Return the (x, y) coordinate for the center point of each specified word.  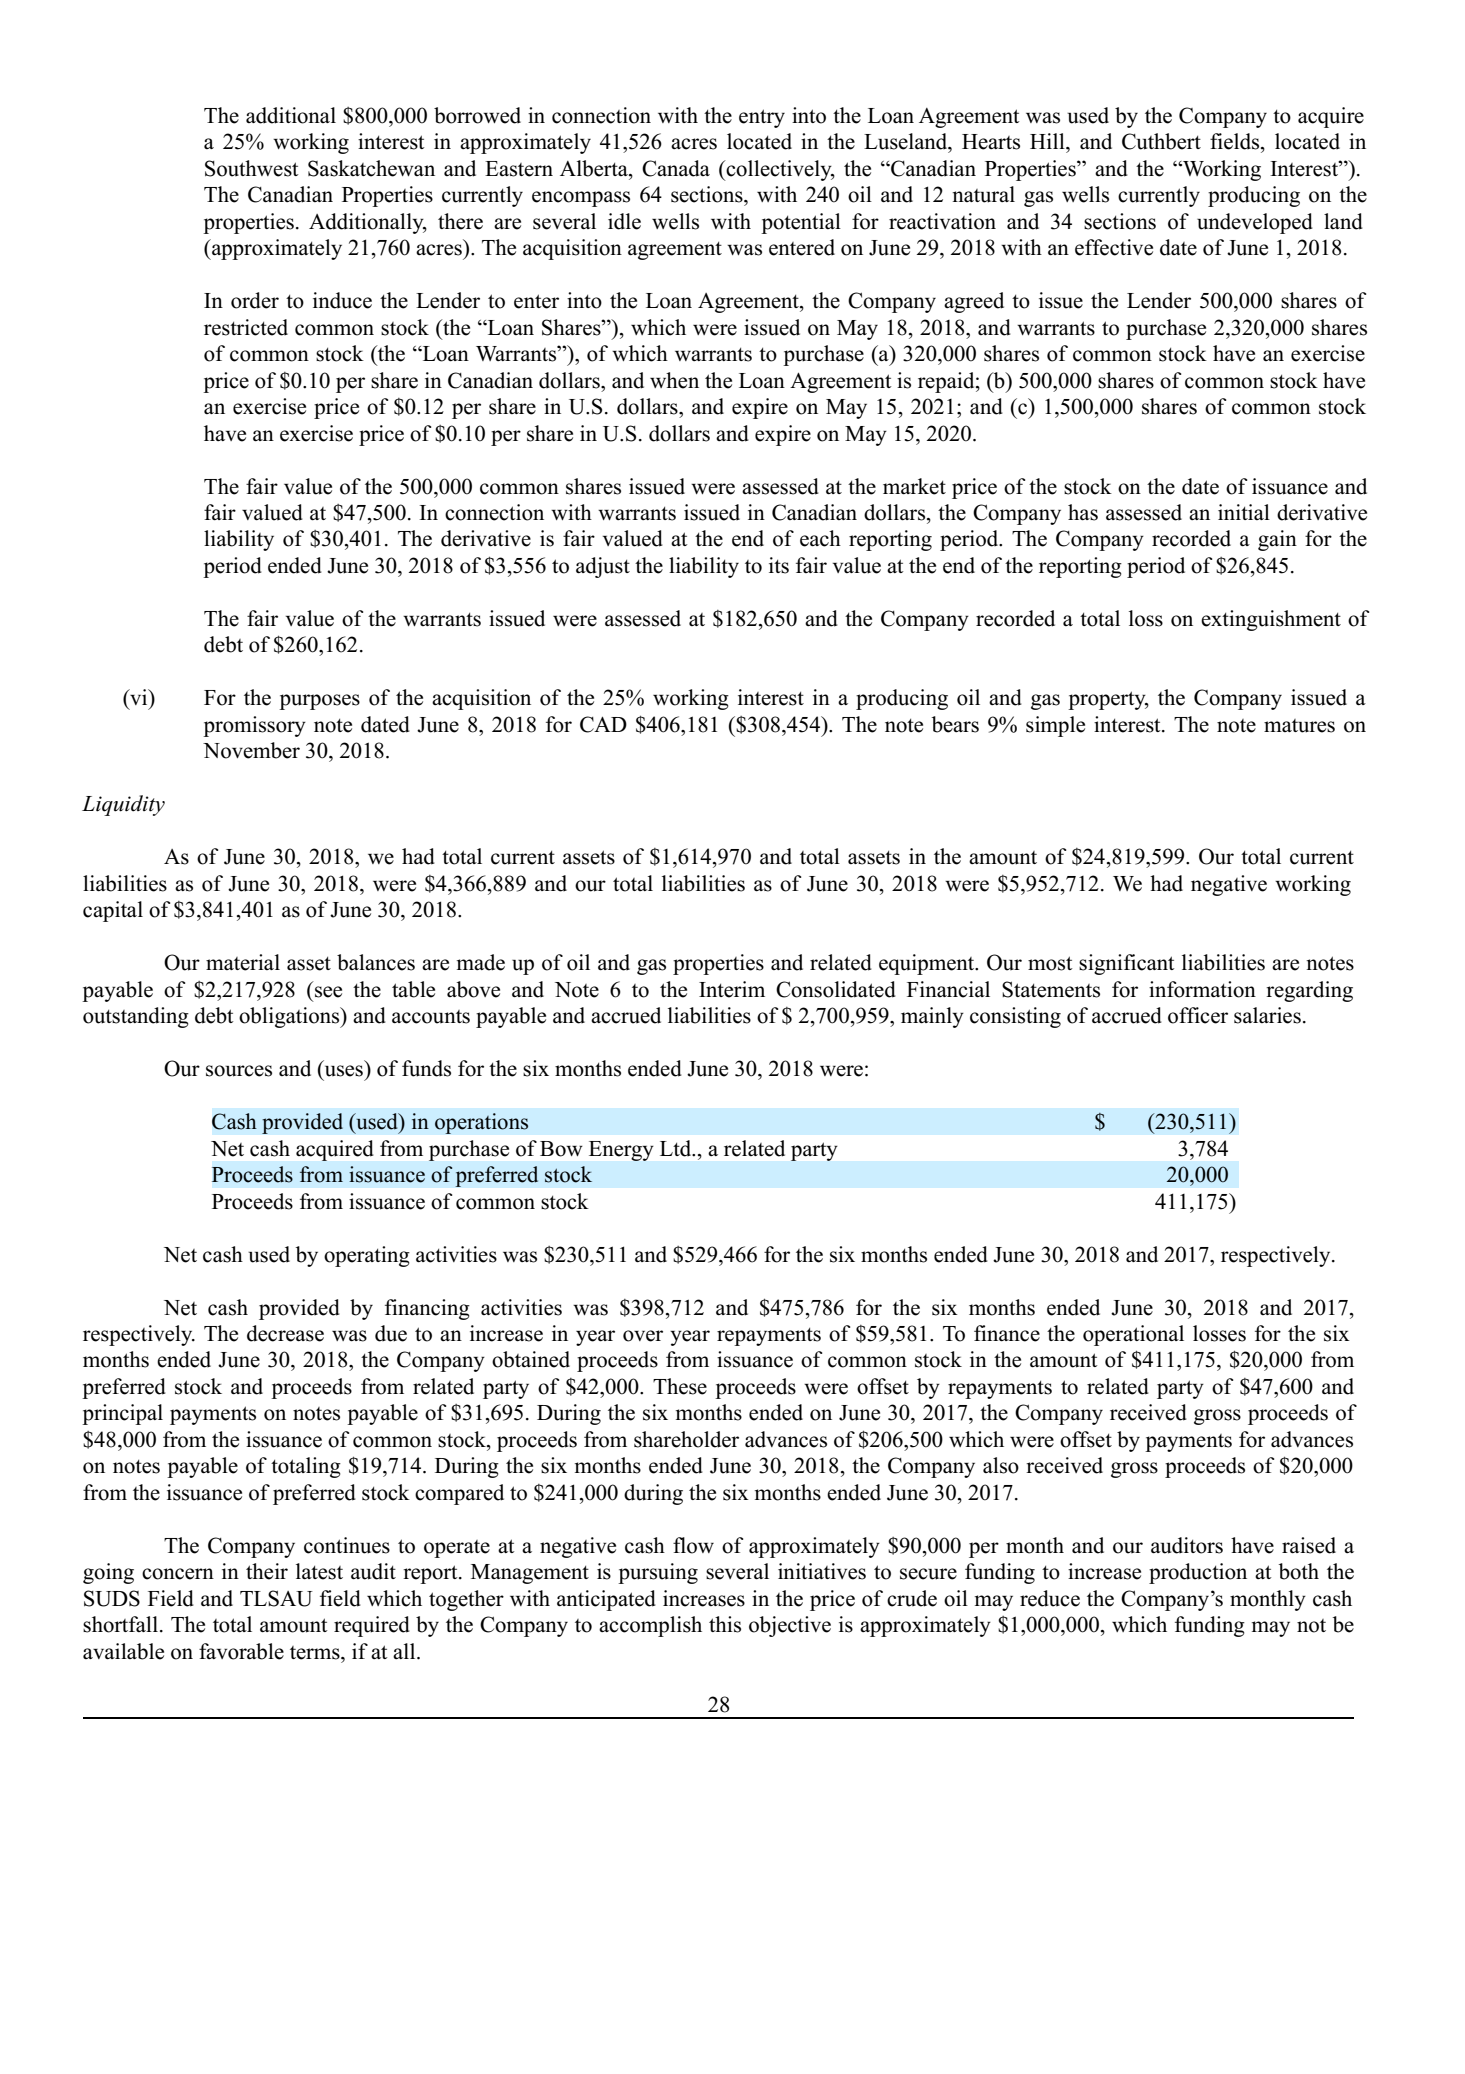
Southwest (252, 168)
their (267, 1571)
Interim (732, 989)
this (725, 1624)
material (243, 962)
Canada (676, 168)
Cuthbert (1161, 141)
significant (1127, 964)
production (1198, 1573)
